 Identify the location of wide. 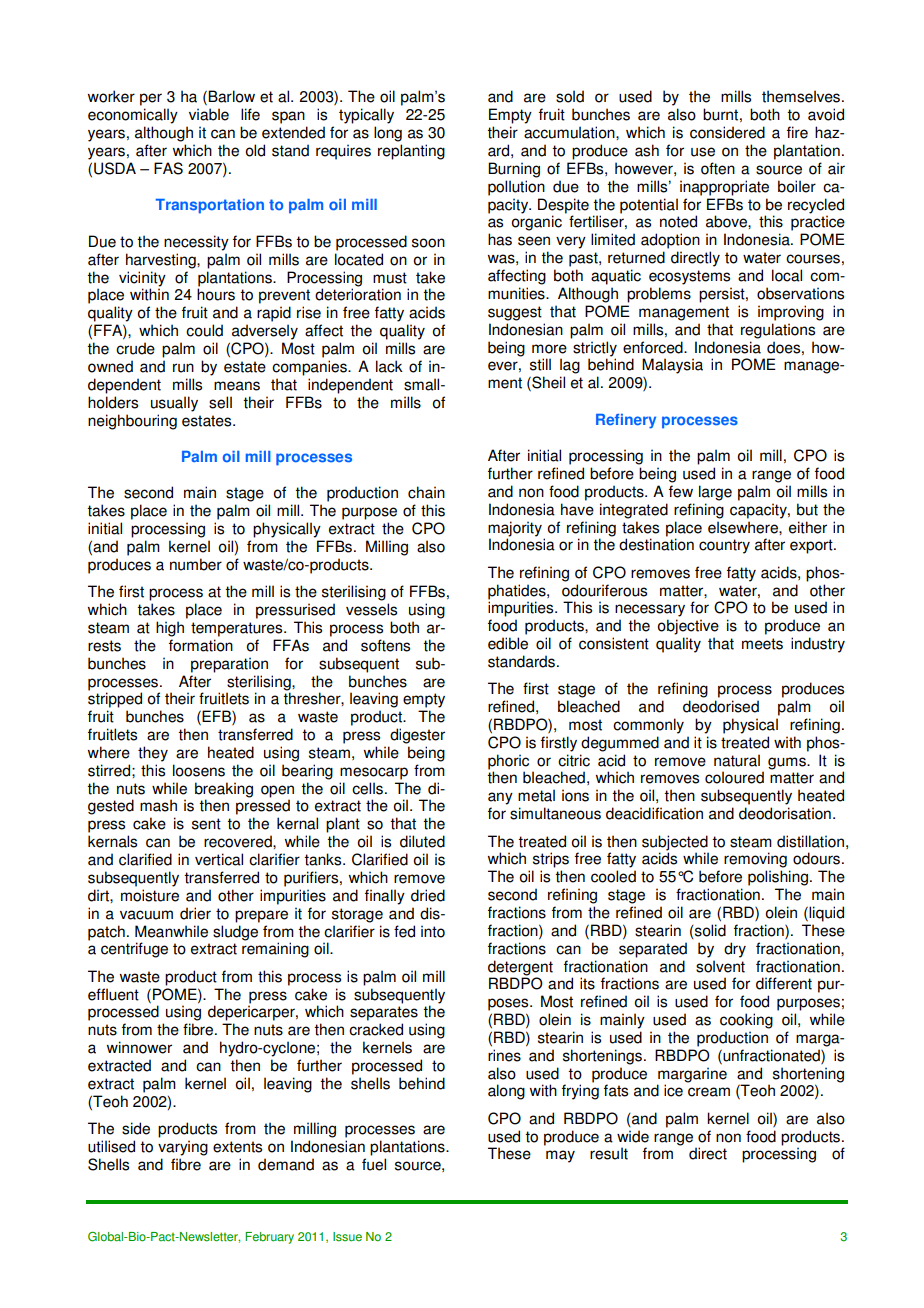
(633, 1136).
